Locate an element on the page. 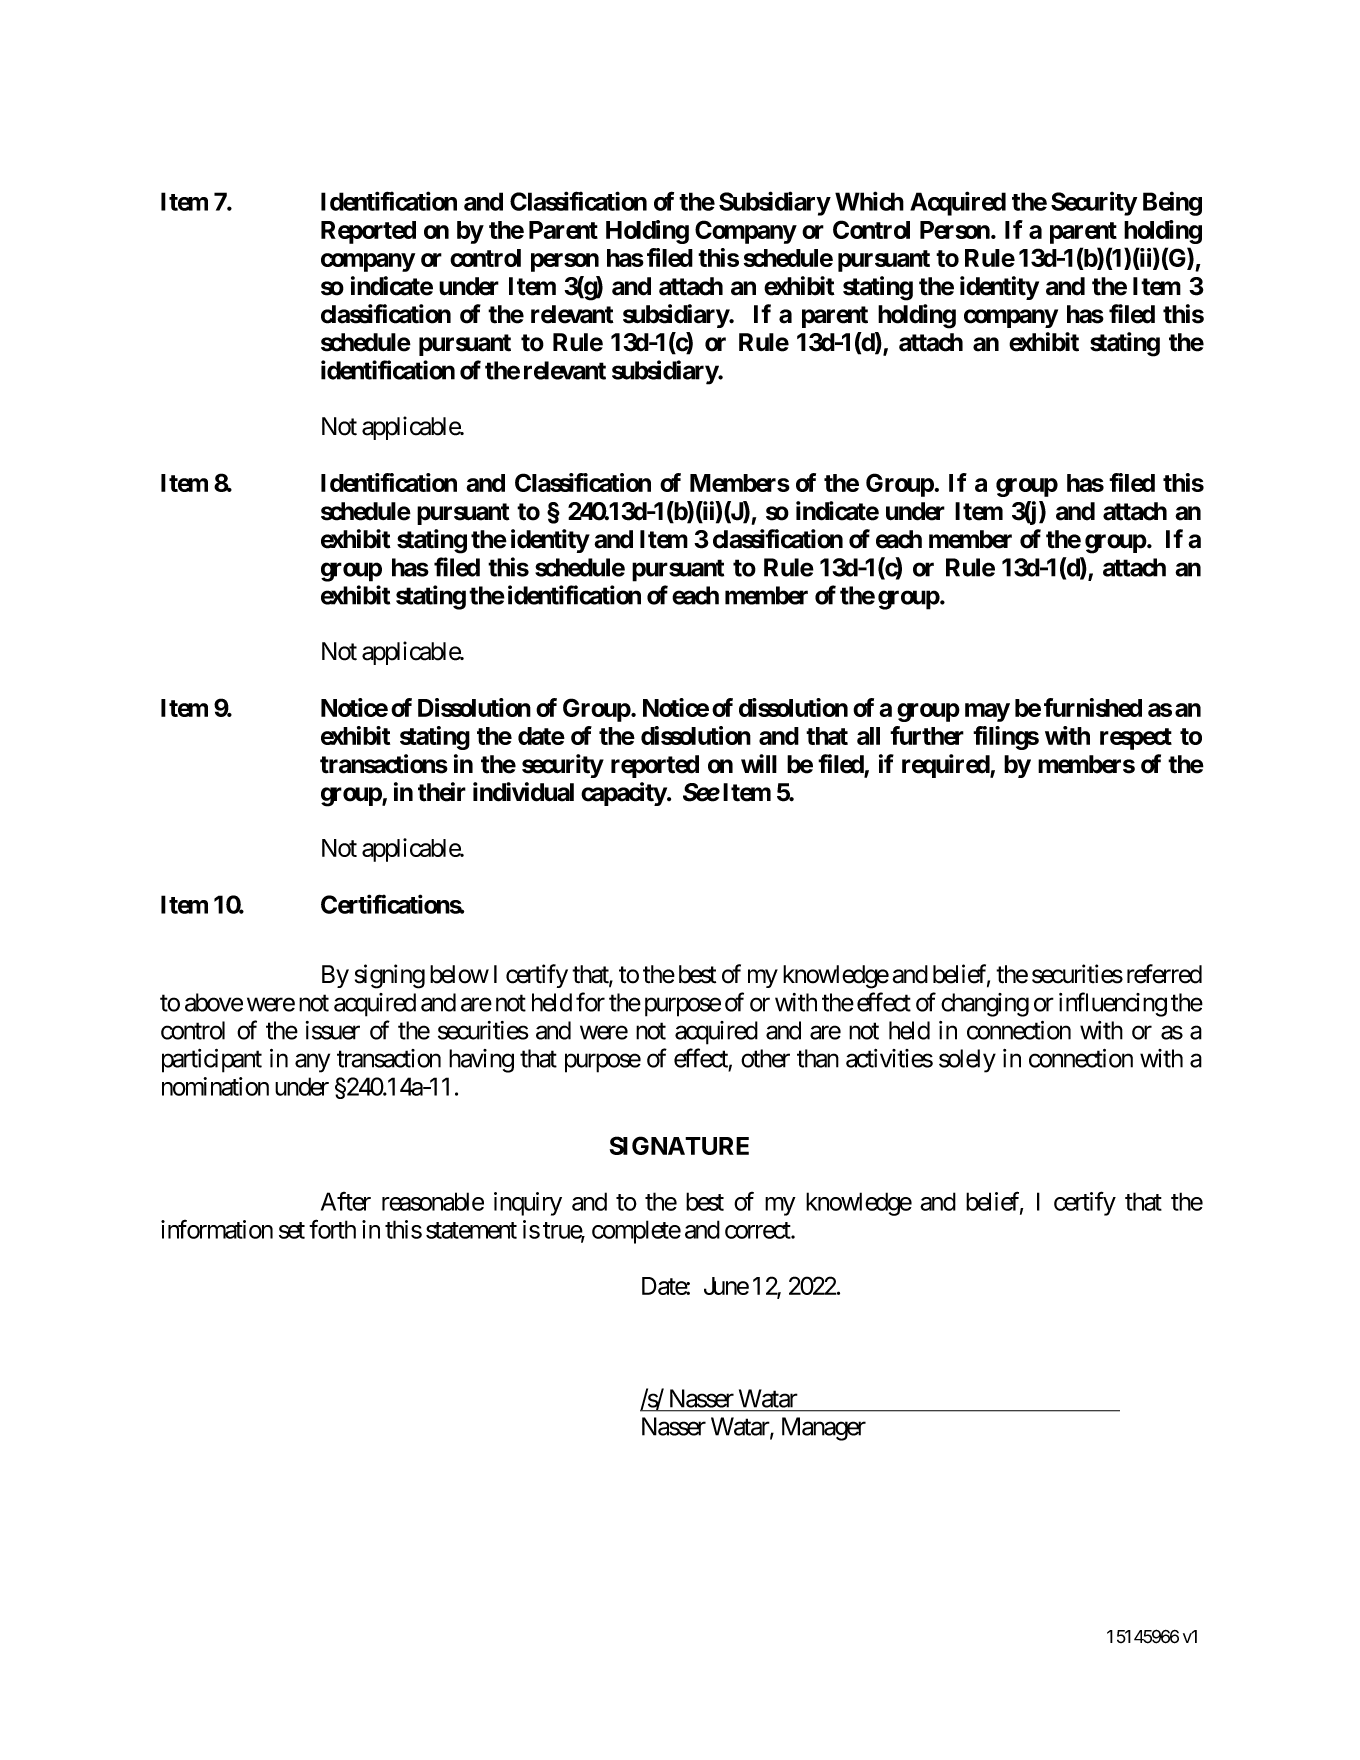 Image resolution: width=1360 pixels, height=1760 pixels. furnished is located at coordinates (1093, 707).
